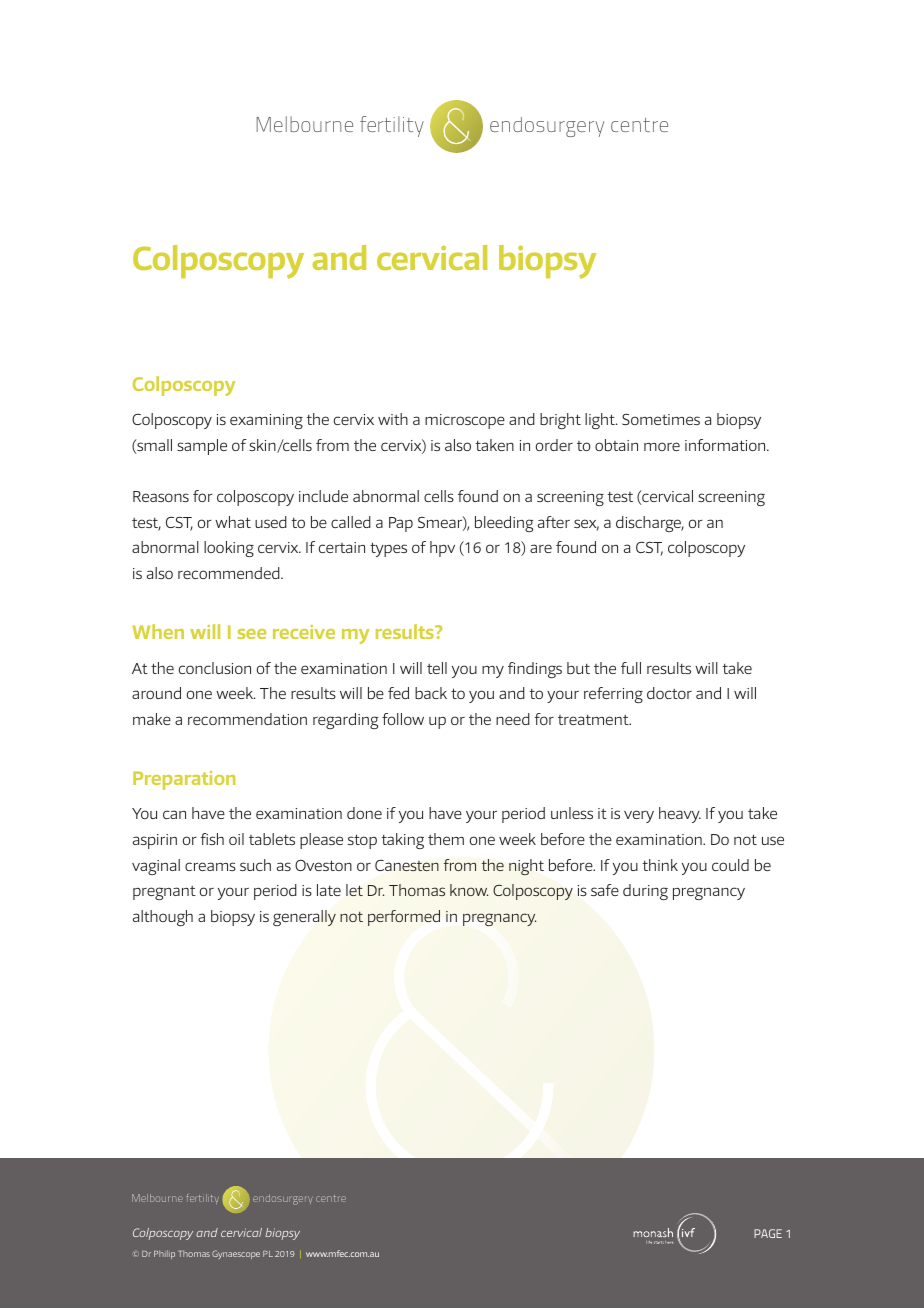 This document has height=1308, width=924. What do you see at coordinates (164, 1254) in the document?
I see `Philip` at bounding box center [164, 1254].
